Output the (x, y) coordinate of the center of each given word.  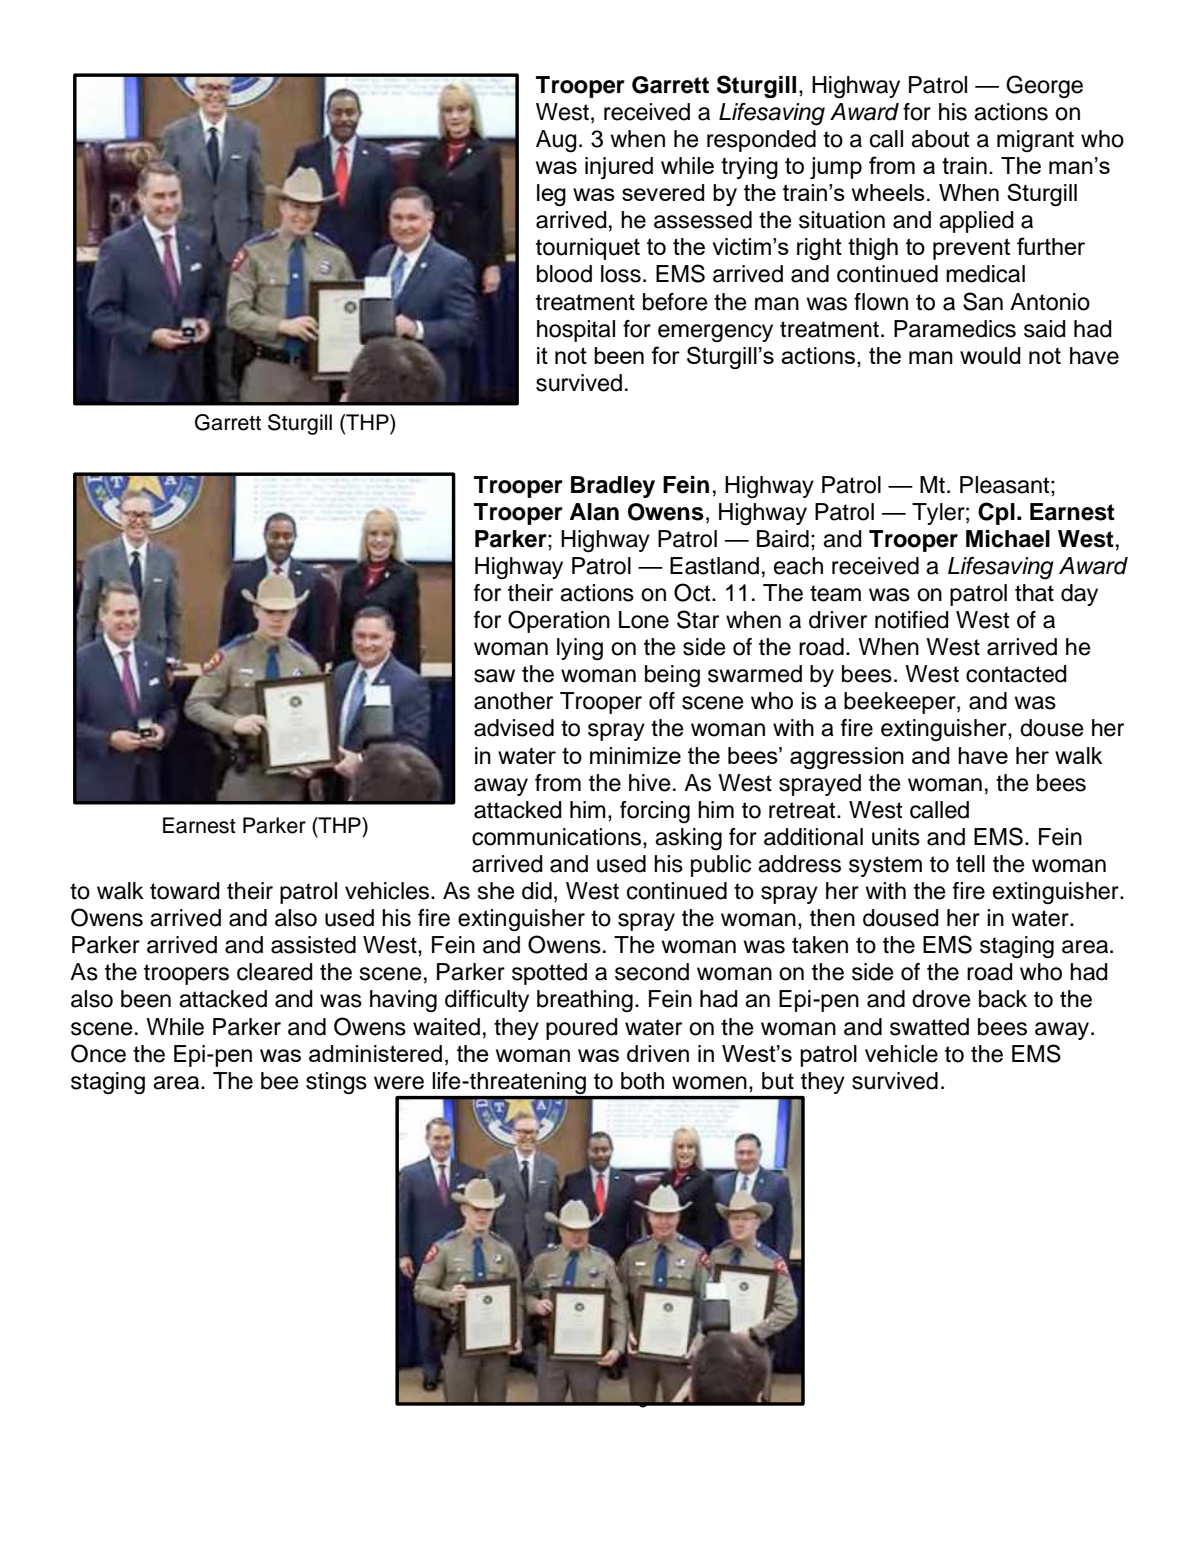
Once (98, 1053)
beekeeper (901, 703)
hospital (576, 331)
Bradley (613, 487)
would (990, 355)
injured (619, 168)
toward (185, 891)
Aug (556, 141)
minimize (635, 755)
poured (582, 1029)
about (940, 139)
